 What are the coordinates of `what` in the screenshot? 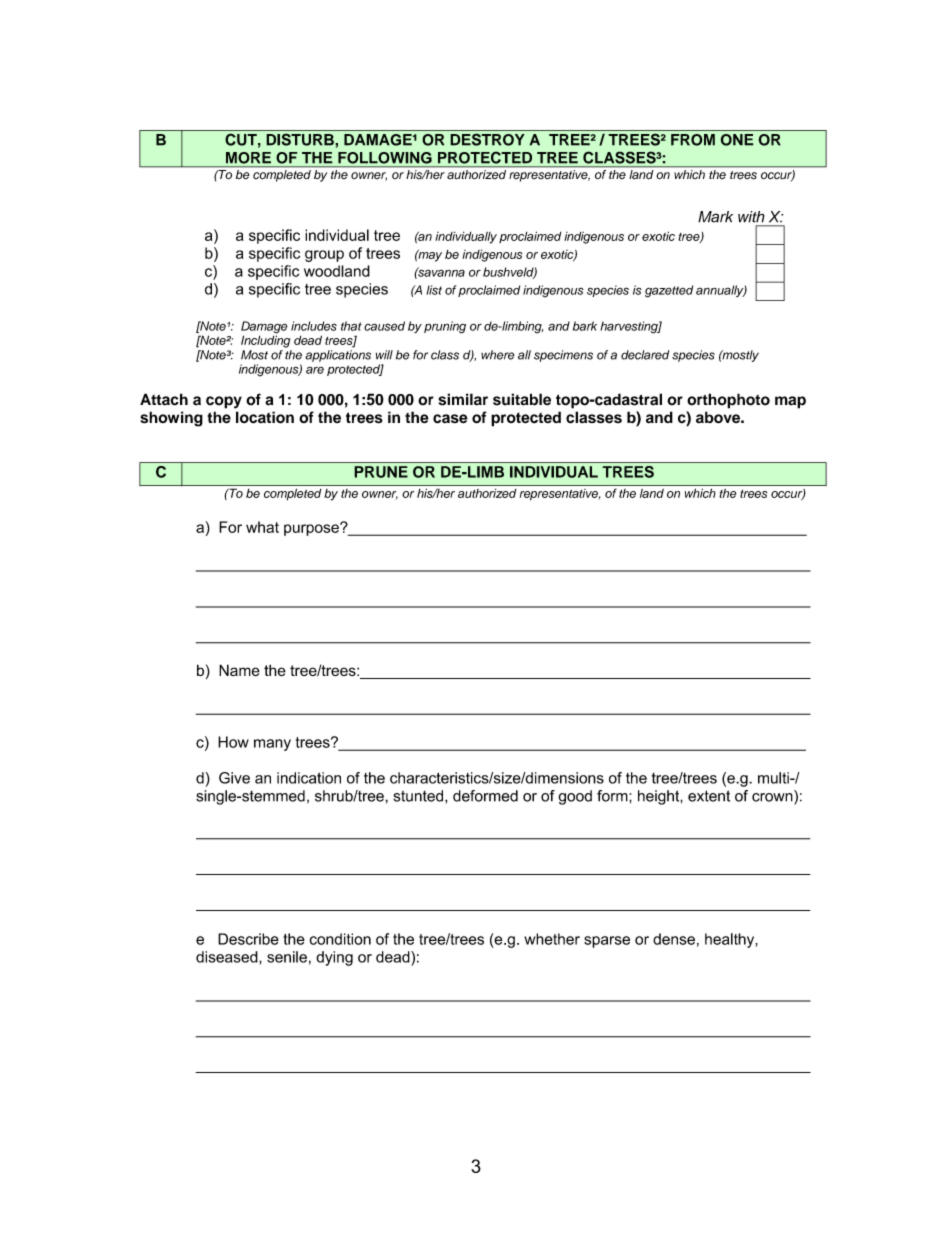 It's located at (262, 527).
